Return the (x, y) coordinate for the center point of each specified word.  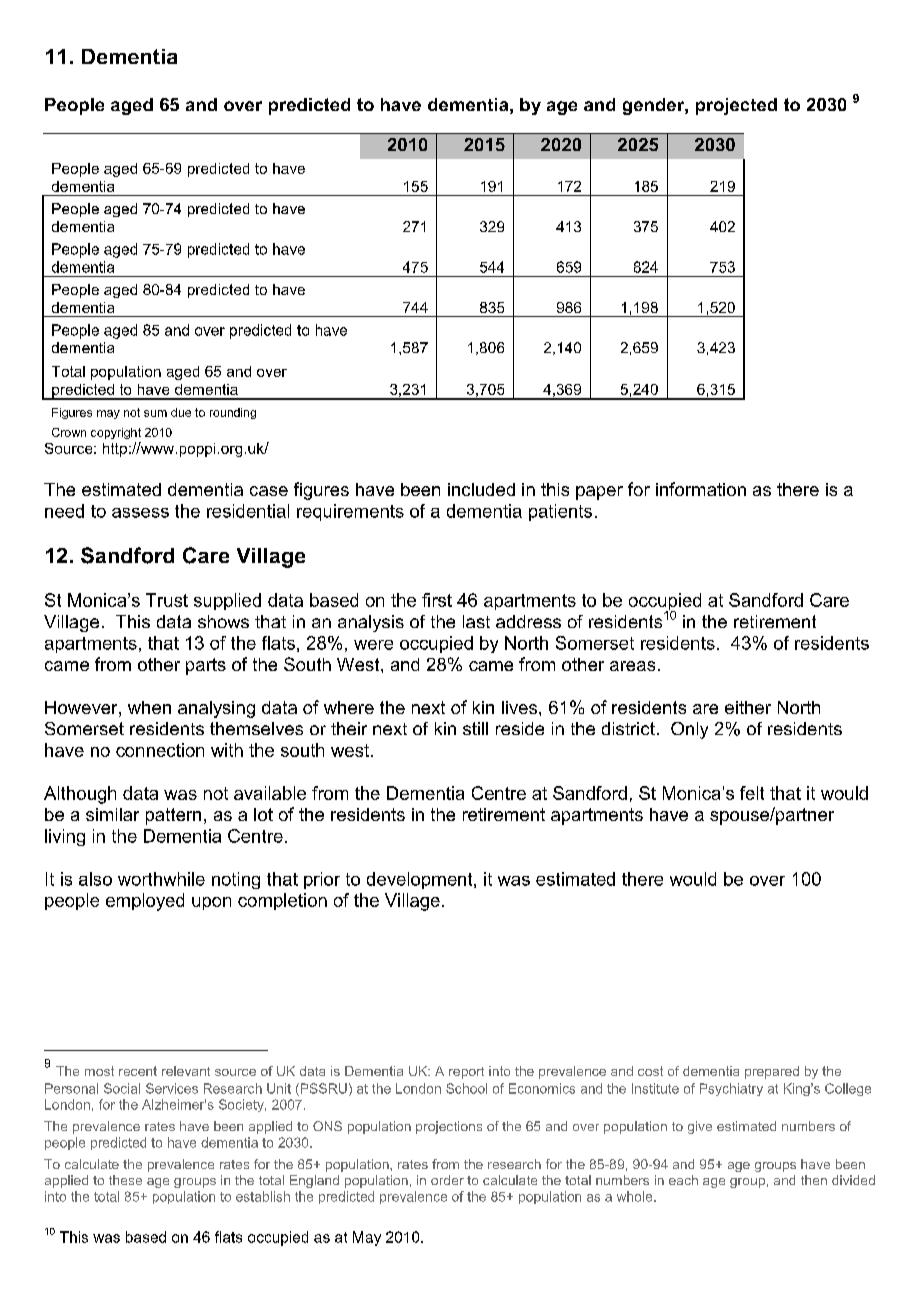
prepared (772, 1072)
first (437, 600)
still (475, 728)
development (421, 880)
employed (145, 902)
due (181, 412)
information (701, 489)
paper (599, 493)
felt (752, 793)
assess (140, 513)
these (125, 1180)
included (481, 489)
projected (736, 106)
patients (560, 512)
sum (155, 413)
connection (160, 750)
